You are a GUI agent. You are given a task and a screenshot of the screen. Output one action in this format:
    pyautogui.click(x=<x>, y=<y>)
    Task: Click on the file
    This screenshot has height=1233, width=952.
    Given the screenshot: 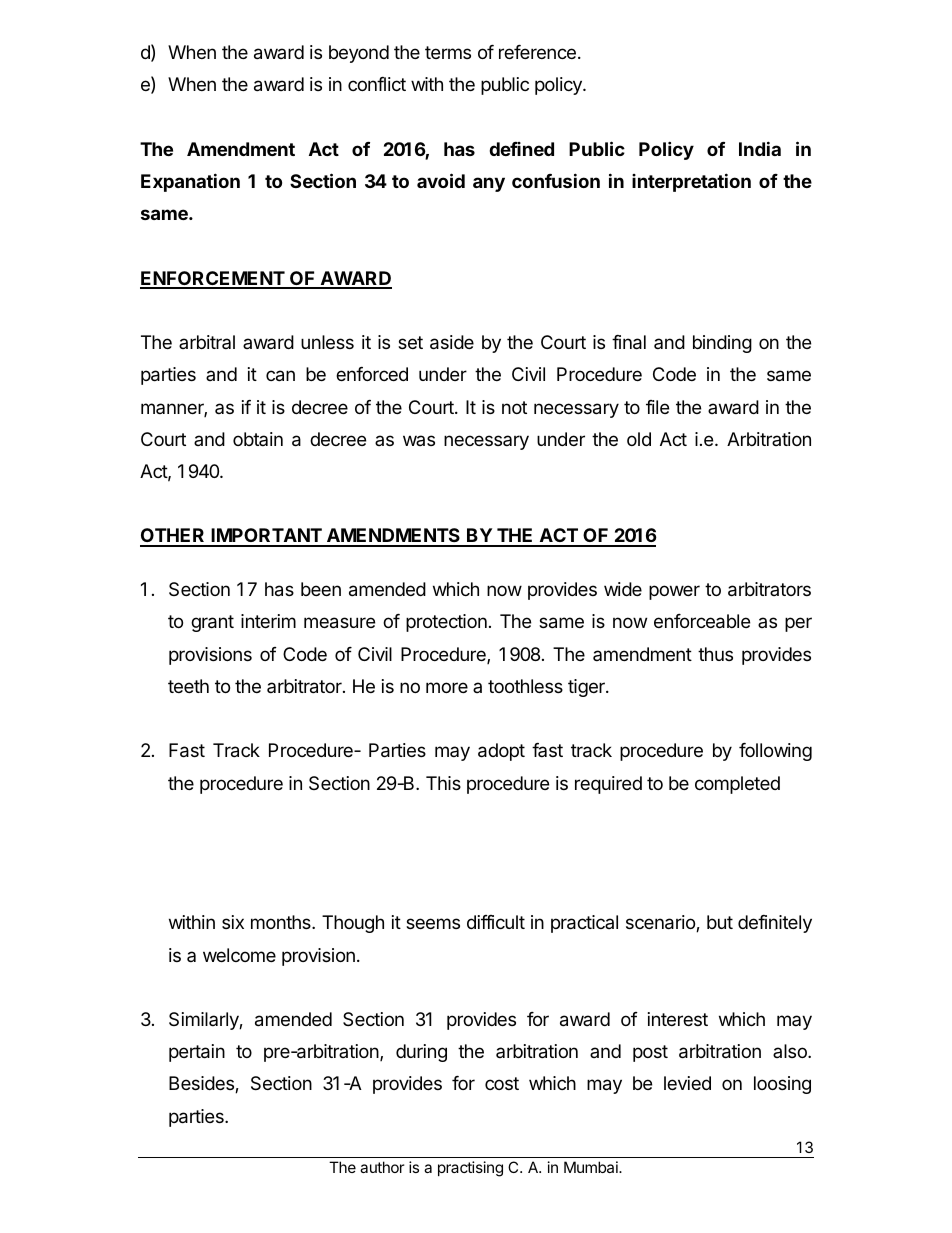 What is the action you would take?
    pyautogui.click(x=657, y=407)
